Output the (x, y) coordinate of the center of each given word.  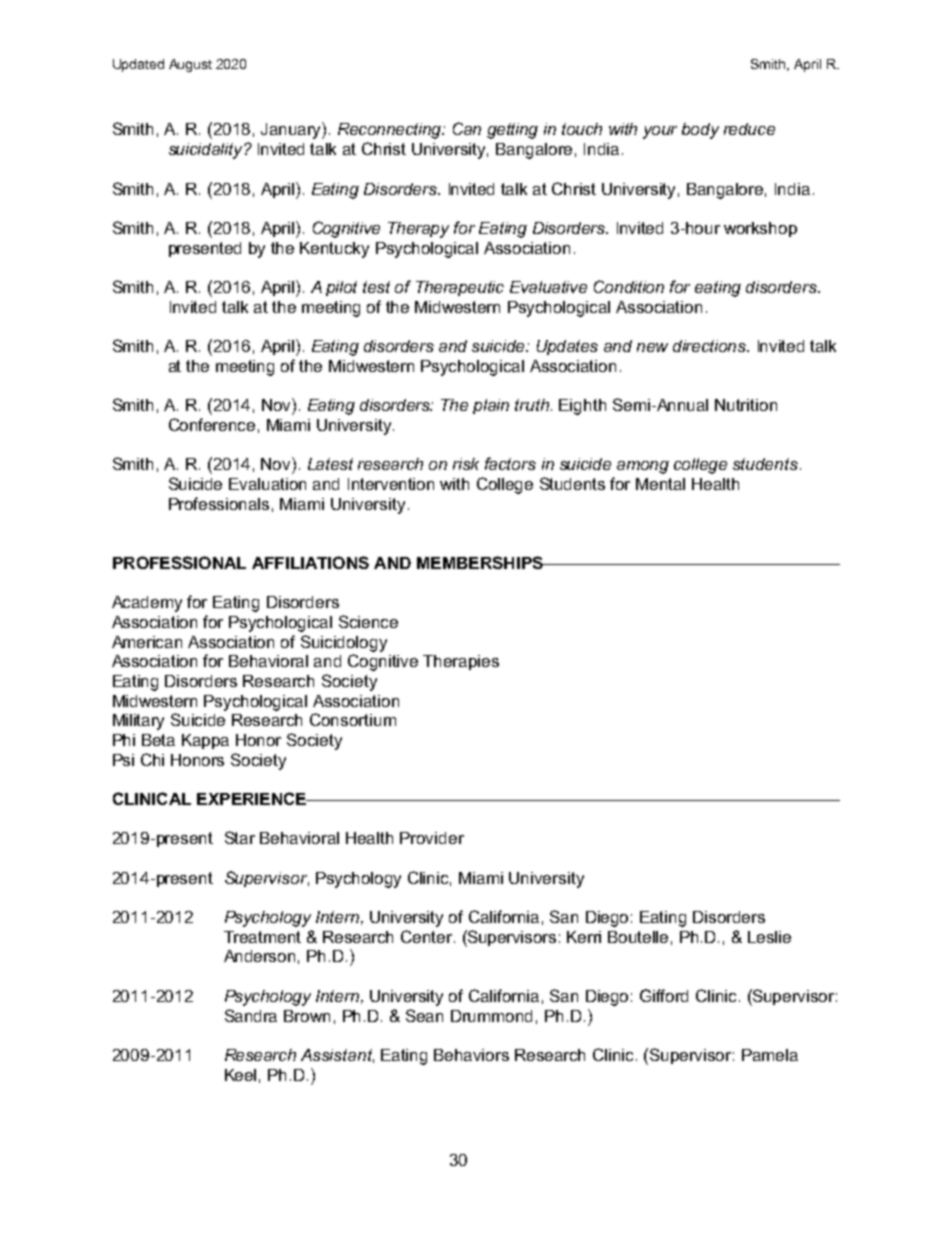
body (700, 131)
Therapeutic (460, 288)
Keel (240, 1075)
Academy (147, 604)
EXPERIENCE (252, 798)
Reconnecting (391, 131)
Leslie (769, 937)
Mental (660, 484)
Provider (432, 838)
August (190, 65)
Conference (212, 424)
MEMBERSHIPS (481, 562)
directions (711, 346)
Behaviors (471, 1055)
